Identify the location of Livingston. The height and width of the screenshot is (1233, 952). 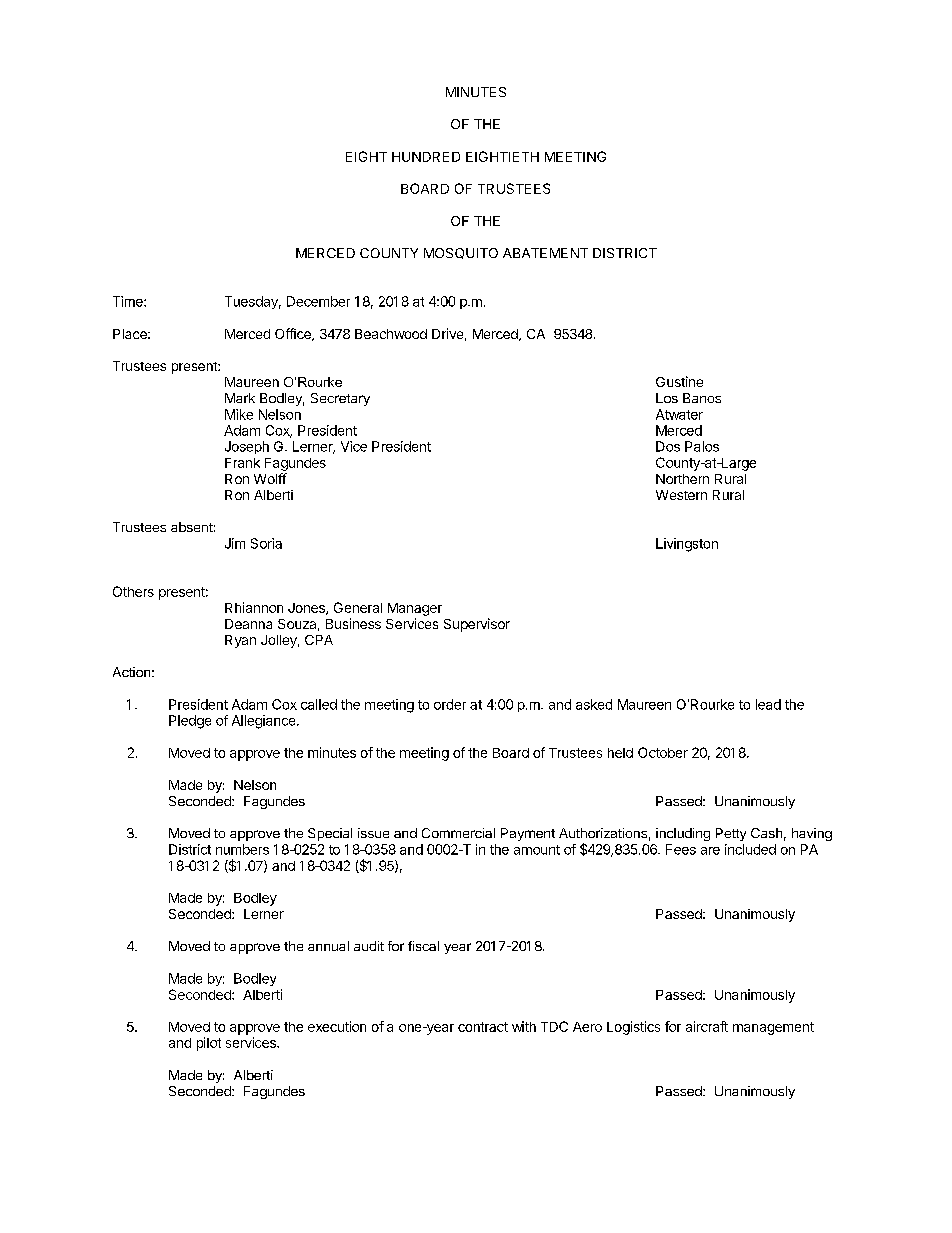
(687, 545).
